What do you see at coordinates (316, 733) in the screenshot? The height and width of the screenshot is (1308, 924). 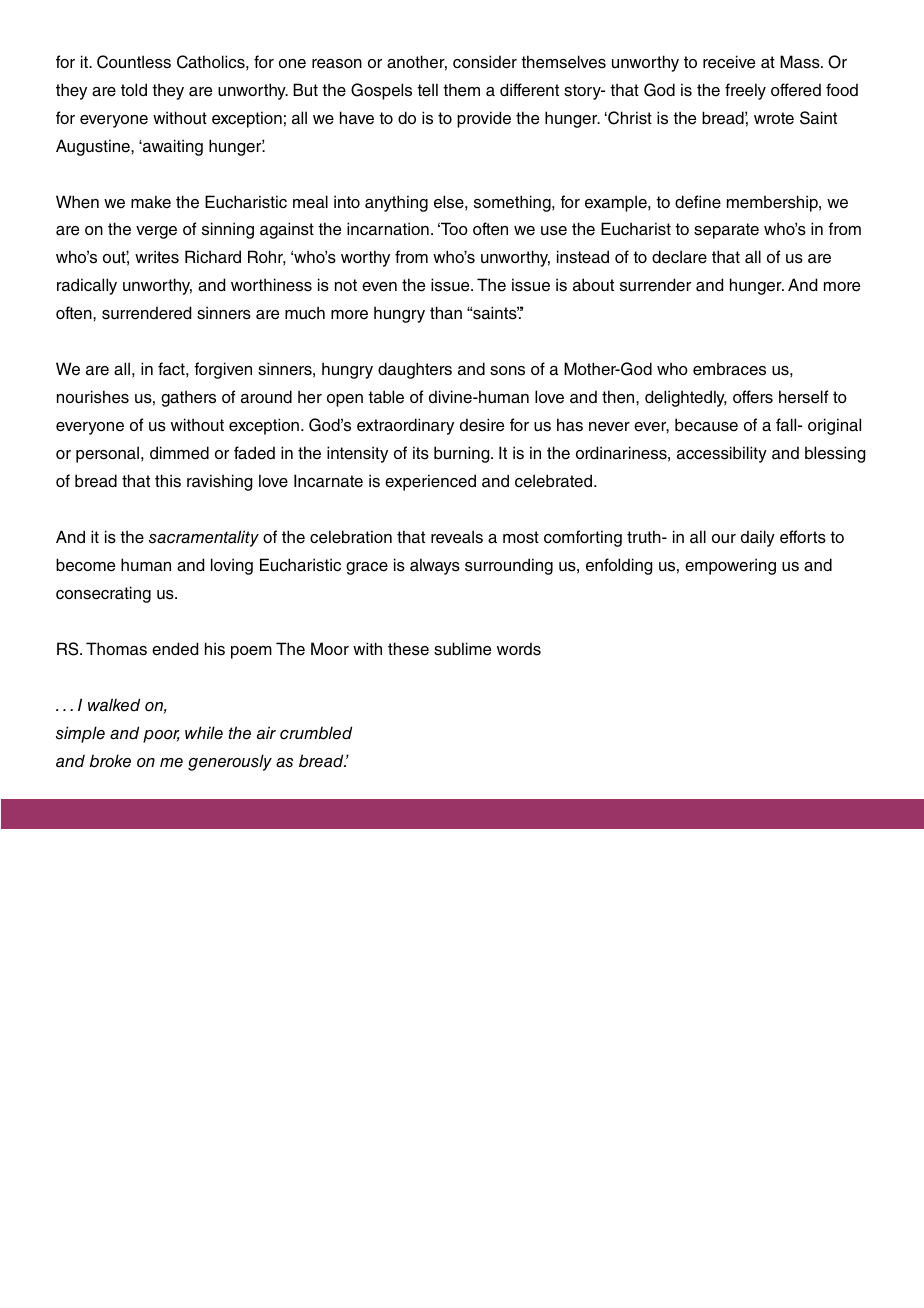 I see `crumbled` at bounding box center [316, 733].
